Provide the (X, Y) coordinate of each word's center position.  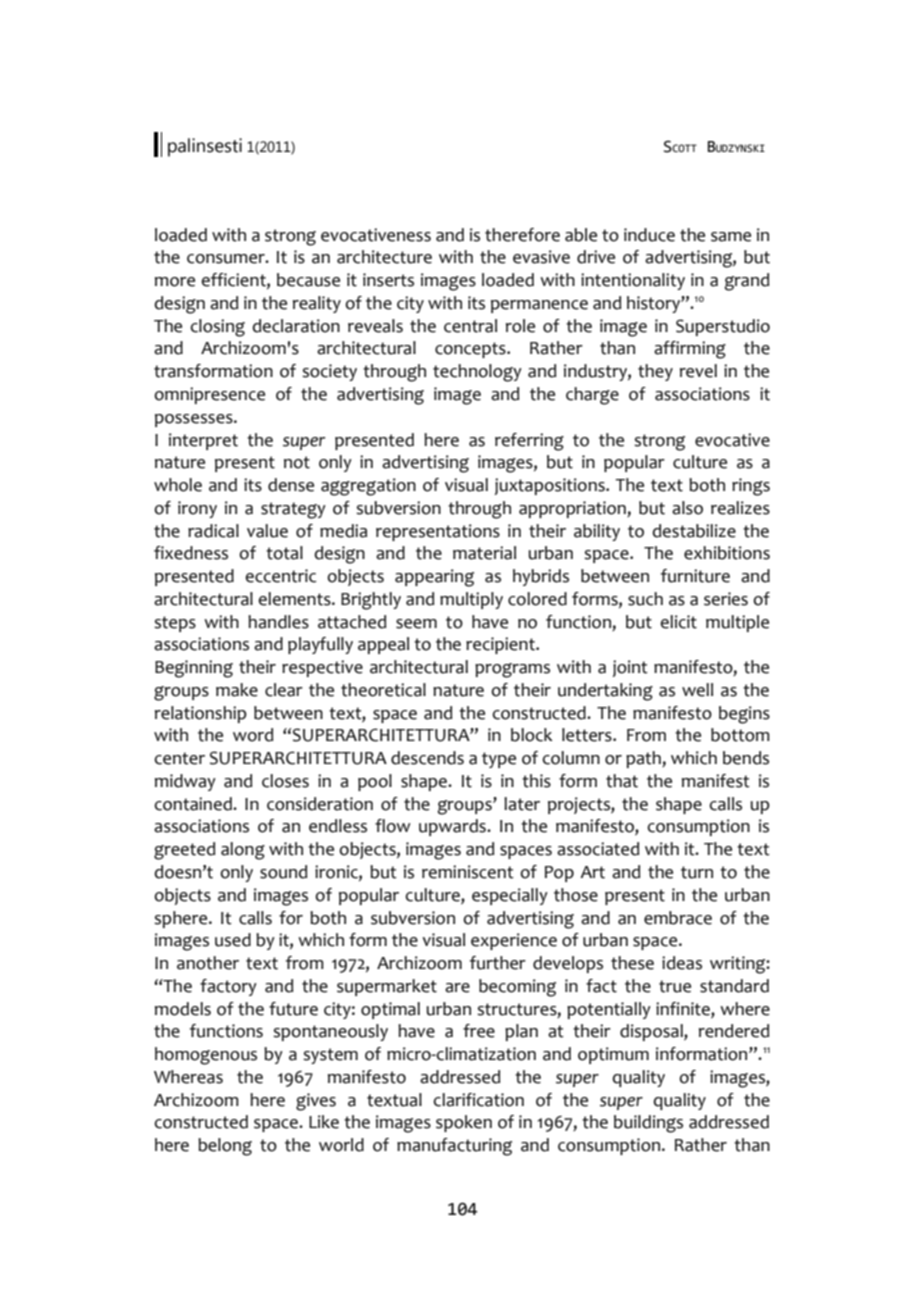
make (237, 690)
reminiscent (468, 872)
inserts (388, 280)
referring (529, 442)
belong (225, 1147)
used (233, 940)
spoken (464, 1123)
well (697, 690)
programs (512, 670)
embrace (678, 918)
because (308, 280)
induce (649, 235)
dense (291, 485)
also (687, 508)
